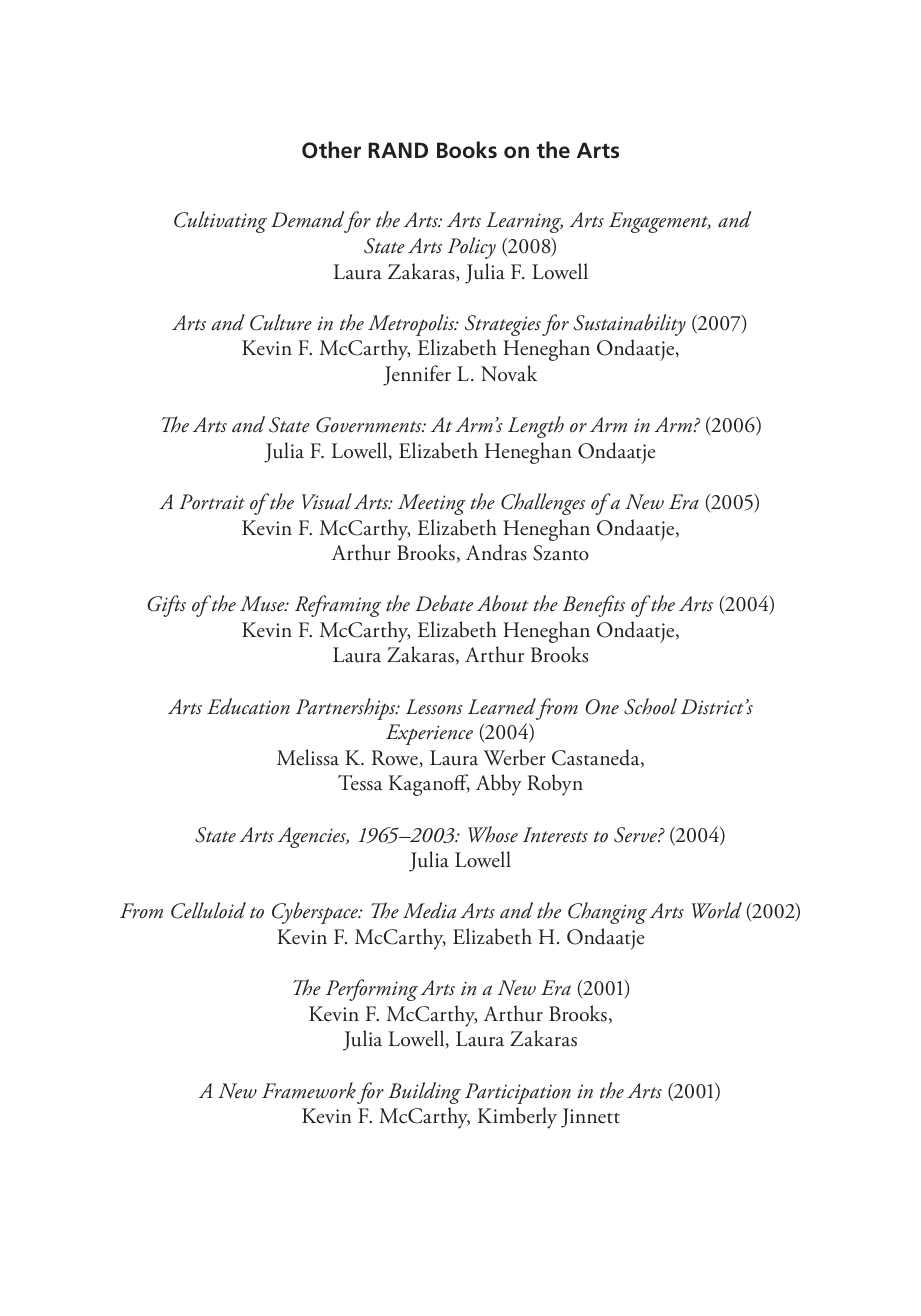 This screenshot has width=921, height=1316. Describe the element at coordinates (432, 504) in the screenshot. I see `Meeting` at that location.
